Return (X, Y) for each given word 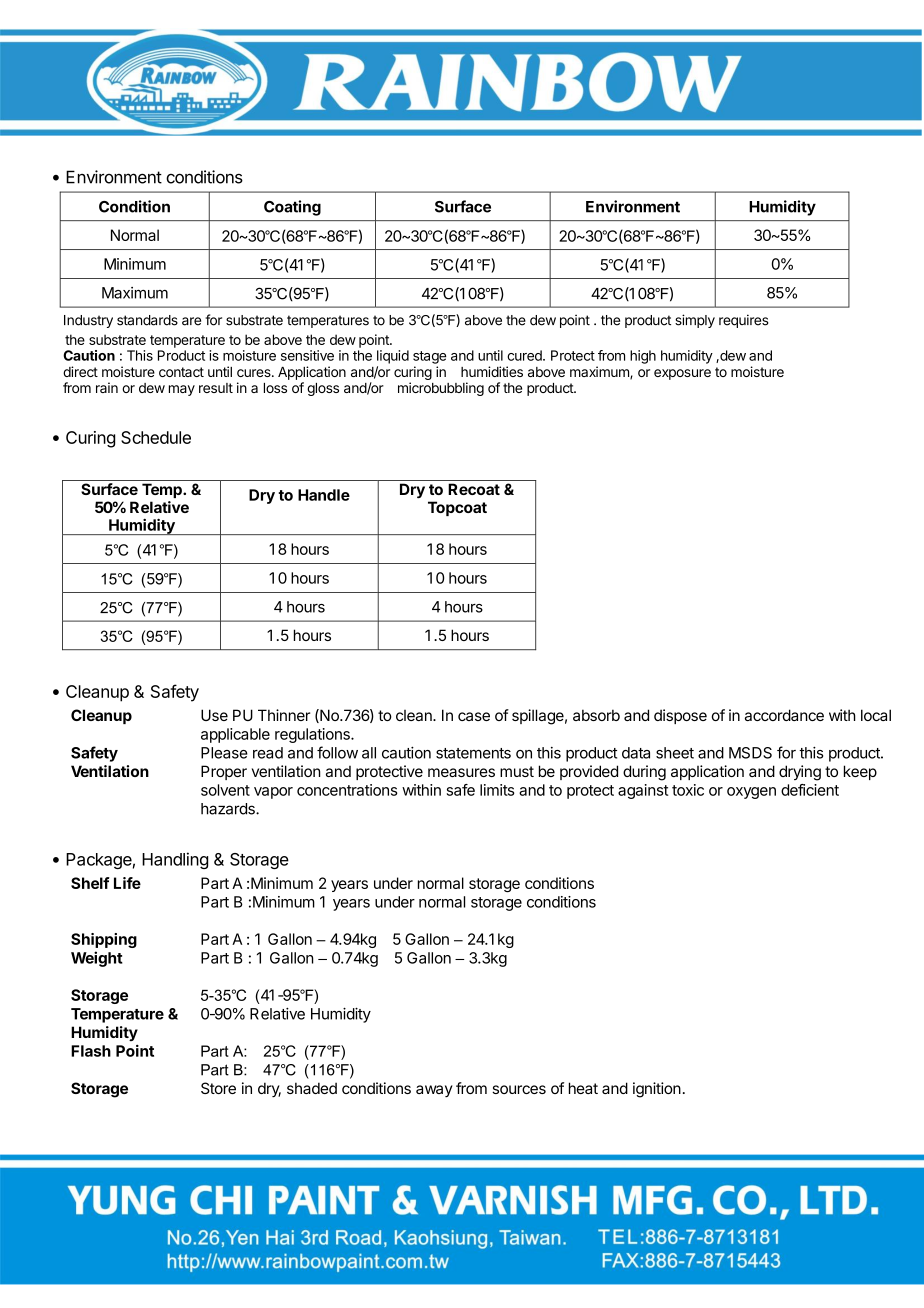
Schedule (156, 437)
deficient (810, 790)
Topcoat (457, 508)
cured (525, 355)
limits (497, 790)
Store (218, 1088)
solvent (225, 790)
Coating (292, 208)
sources (519, 1089)
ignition (657, 1090)
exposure (682, 374)
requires (744, 321)
